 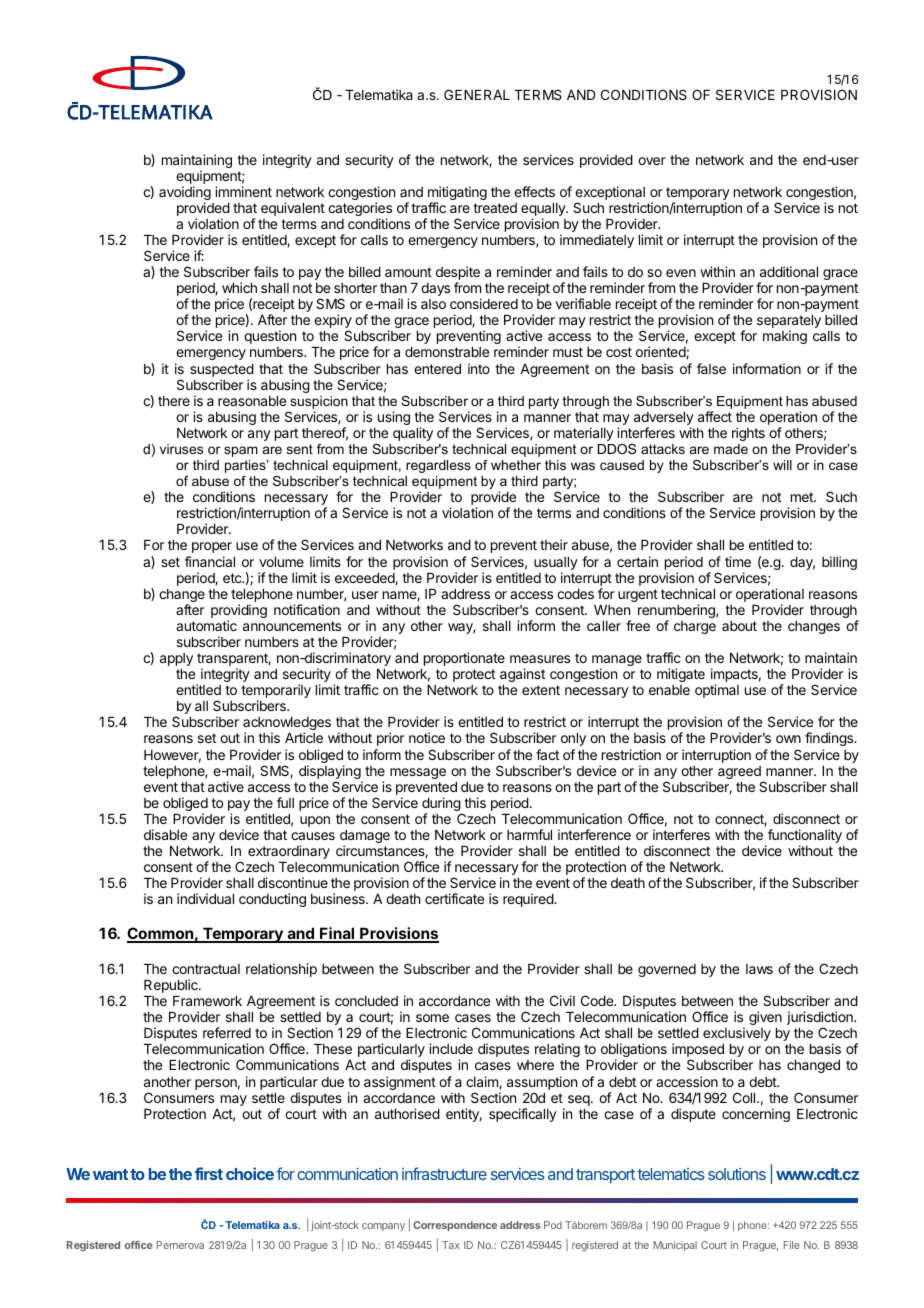 What do you see at coordinates (185, 194) in the document?
I see `avoiding` at bounding box center [185, 194].
